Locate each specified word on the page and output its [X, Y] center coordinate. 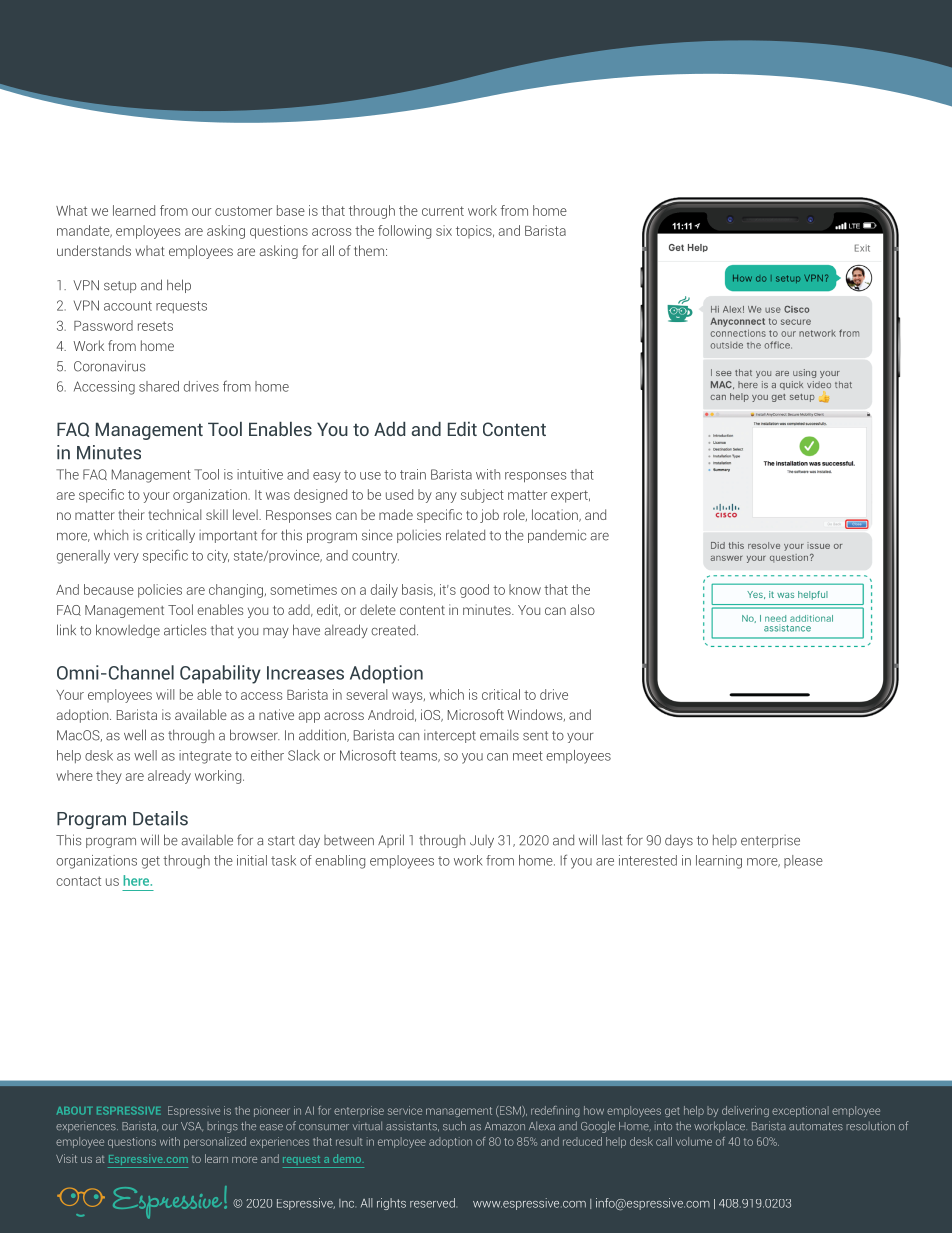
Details [160, 818]
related [465, 535]
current [443, 211]
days [679, 841]
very [126, 558]
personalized [215, 1142]
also [582, 609]
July [482, 841]
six [444, 230]
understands [94, 250]
